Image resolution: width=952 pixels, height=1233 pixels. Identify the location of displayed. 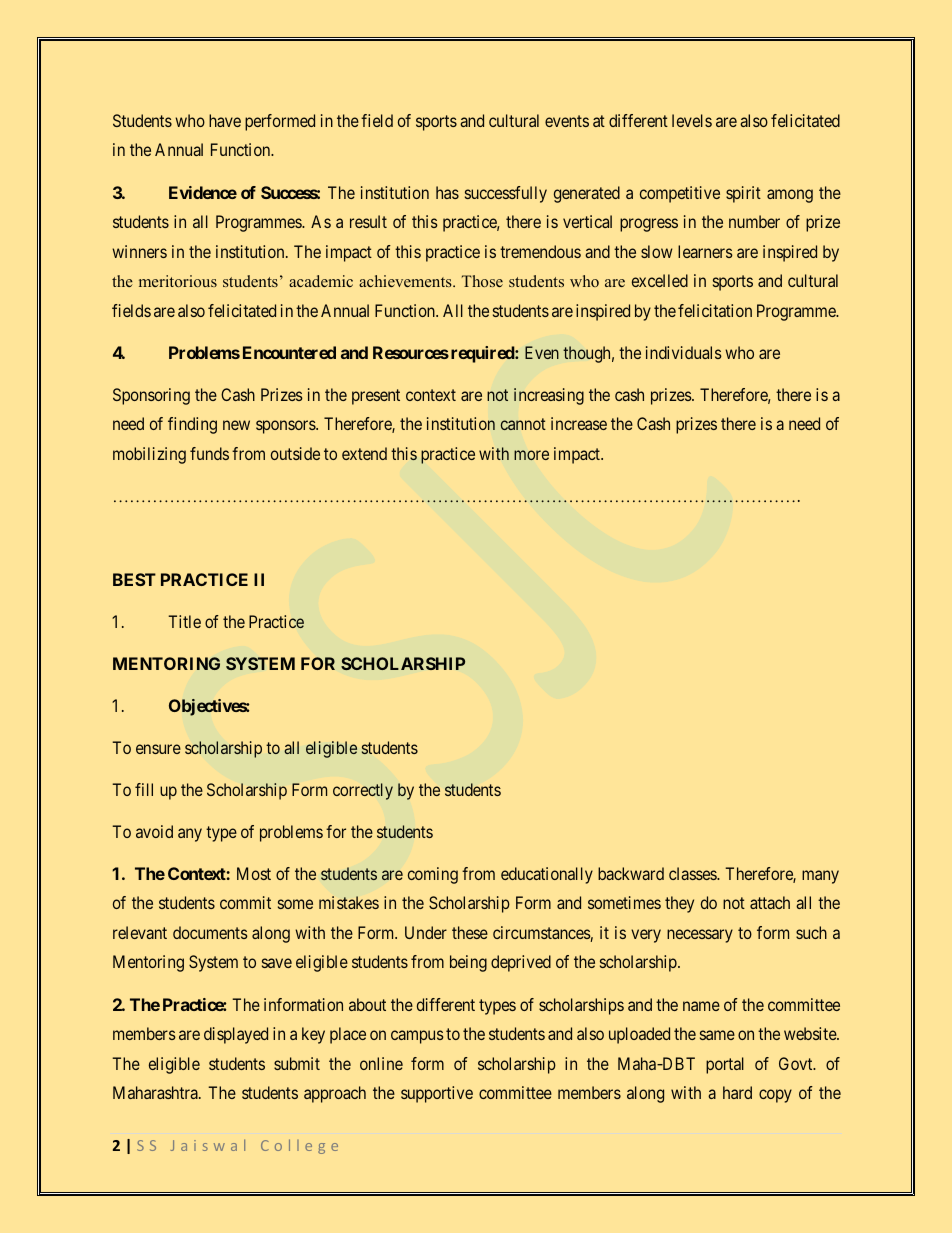
(236, 1035).
